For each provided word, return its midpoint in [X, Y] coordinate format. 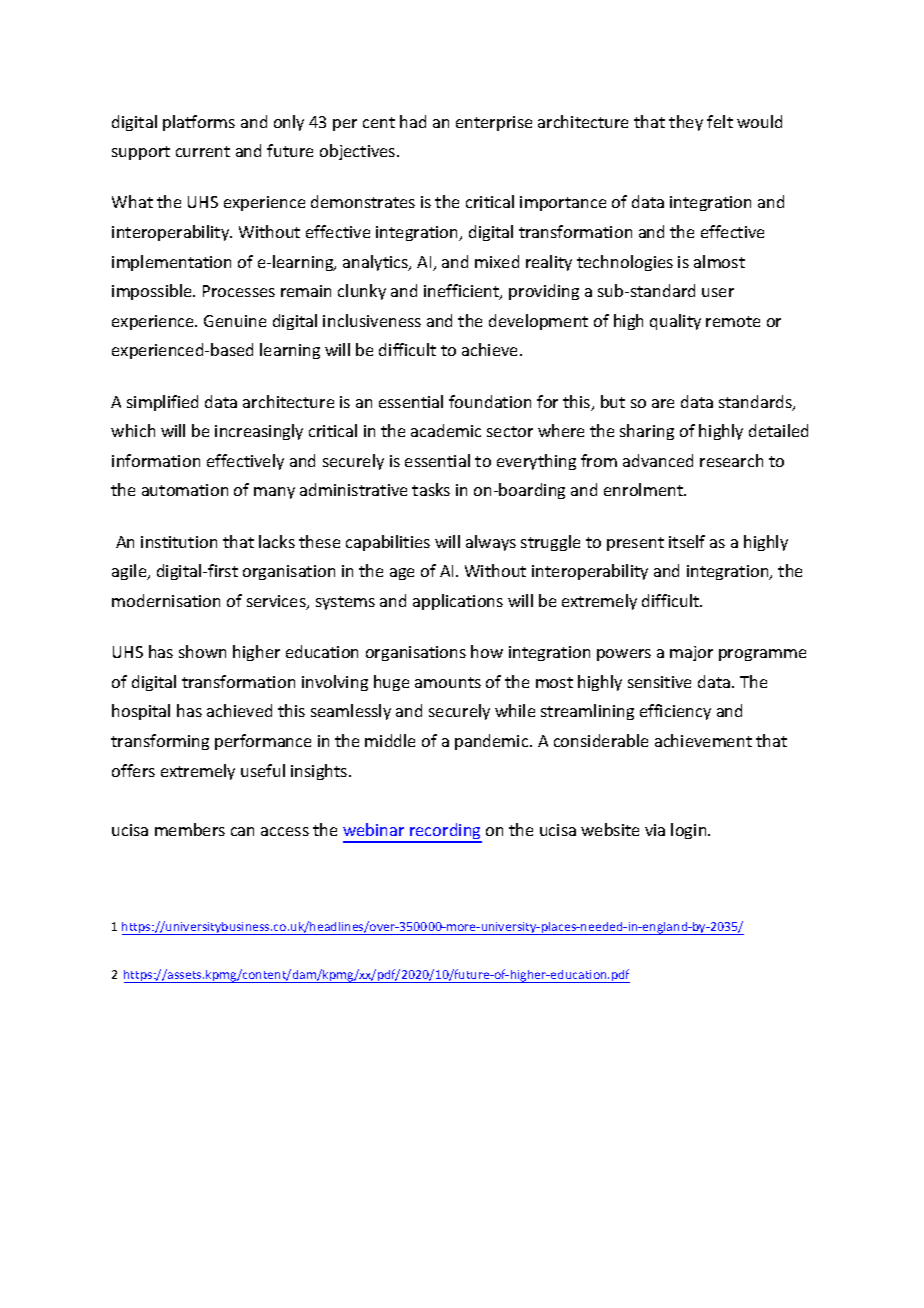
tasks [431, 489]
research [731, 460]
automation [185, 490]
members [190, 829]
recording [445, 832]
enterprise [494, 123]
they [686, 123]
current [203, 151]
